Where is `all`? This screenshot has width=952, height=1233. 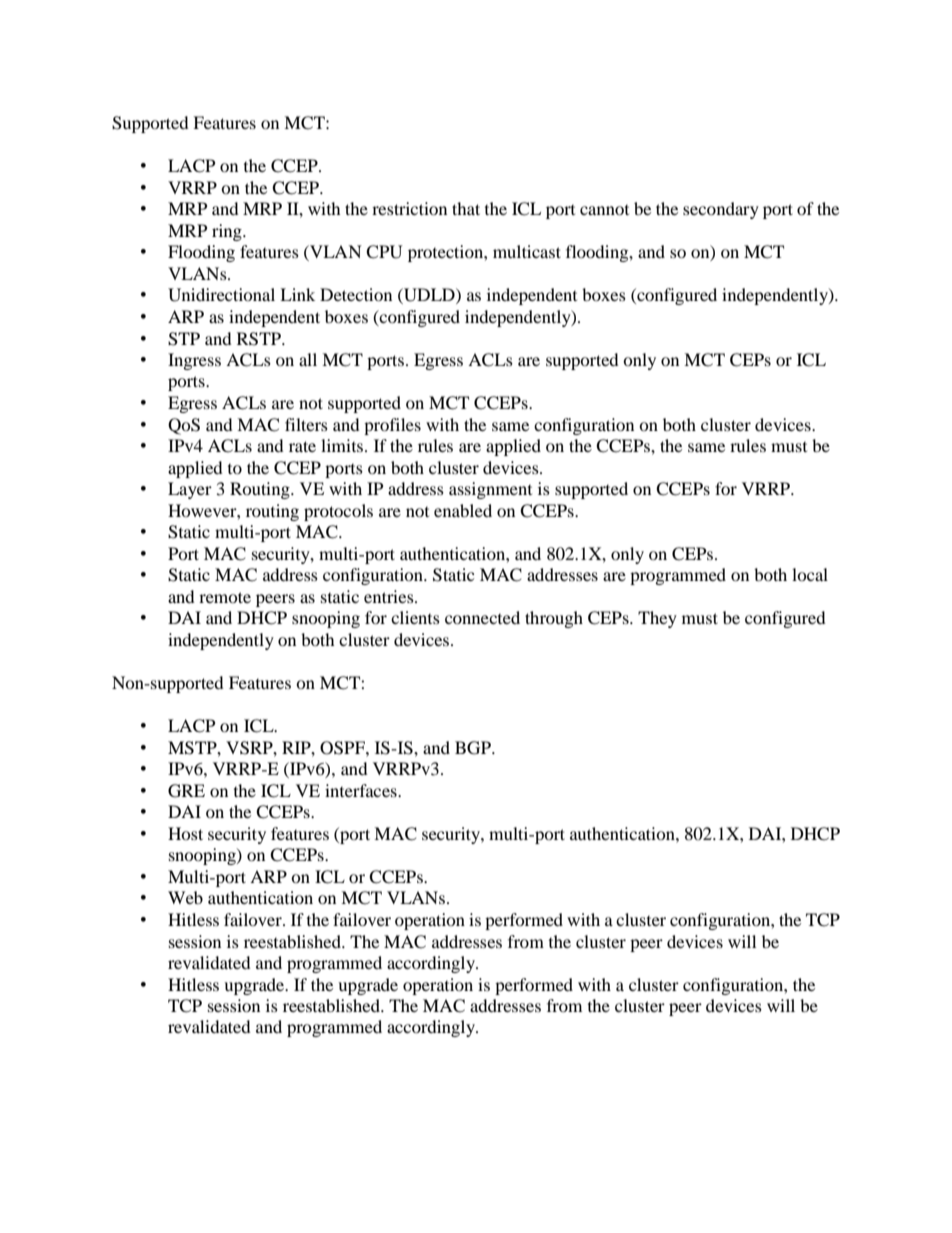
all is located at coordinates (308, 359).
